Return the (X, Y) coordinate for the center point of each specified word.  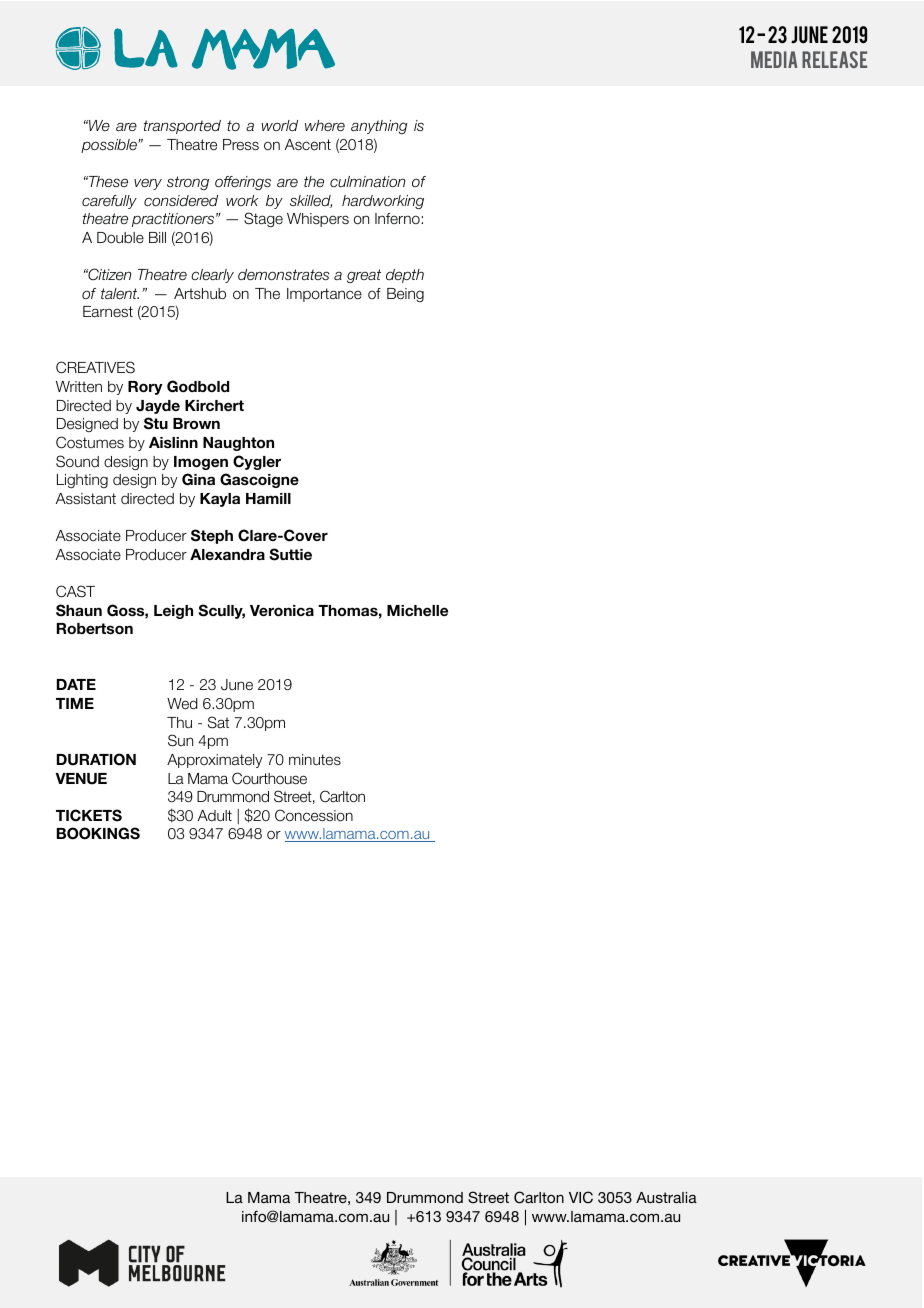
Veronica (282, 610)
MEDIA (774, 59)
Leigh (173, 612)
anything (379, 127)
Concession (314, 815)
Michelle (417, 610)
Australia (666, 1197)
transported (182, 127)
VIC (581, 1197)
